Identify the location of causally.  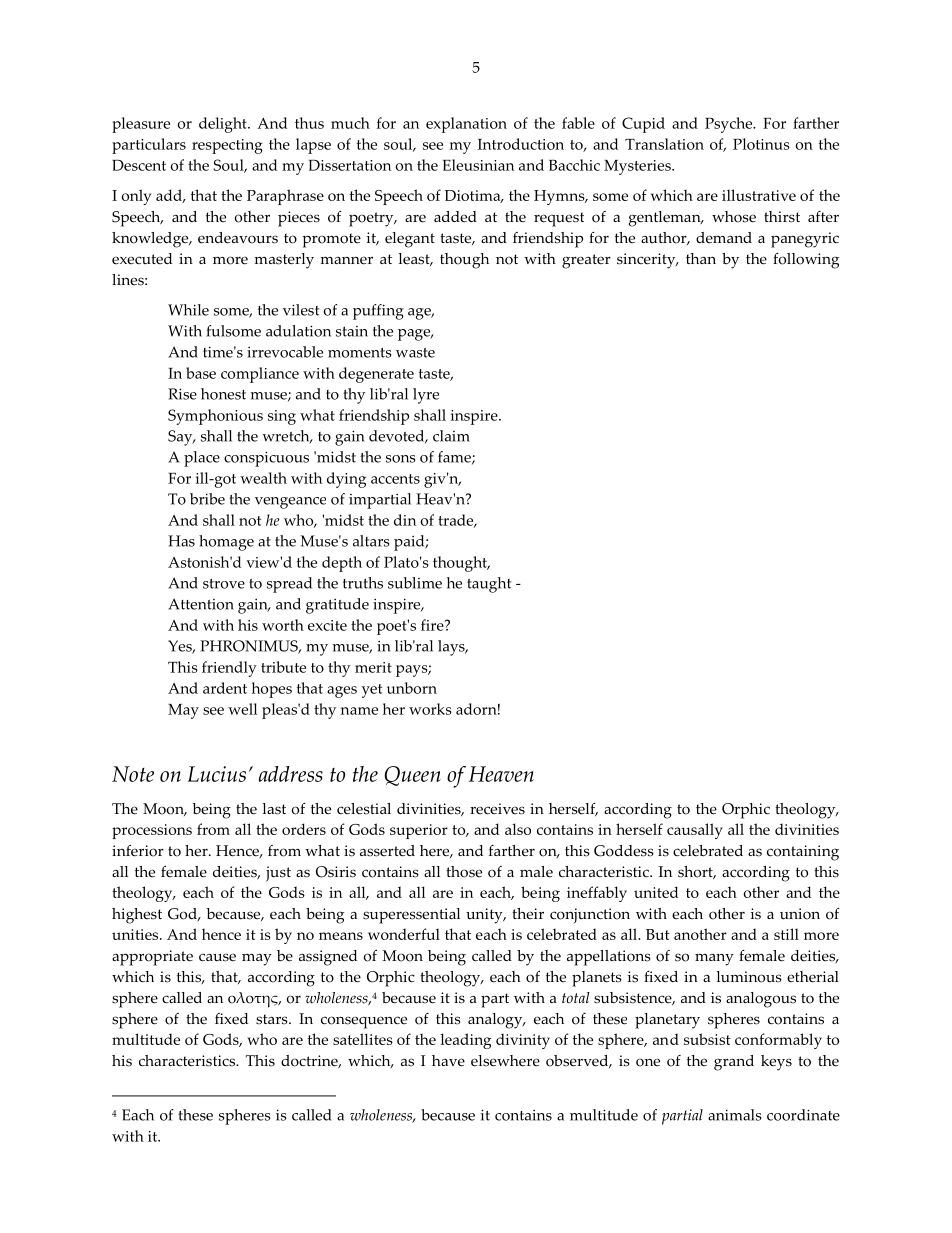
(695, 831).
